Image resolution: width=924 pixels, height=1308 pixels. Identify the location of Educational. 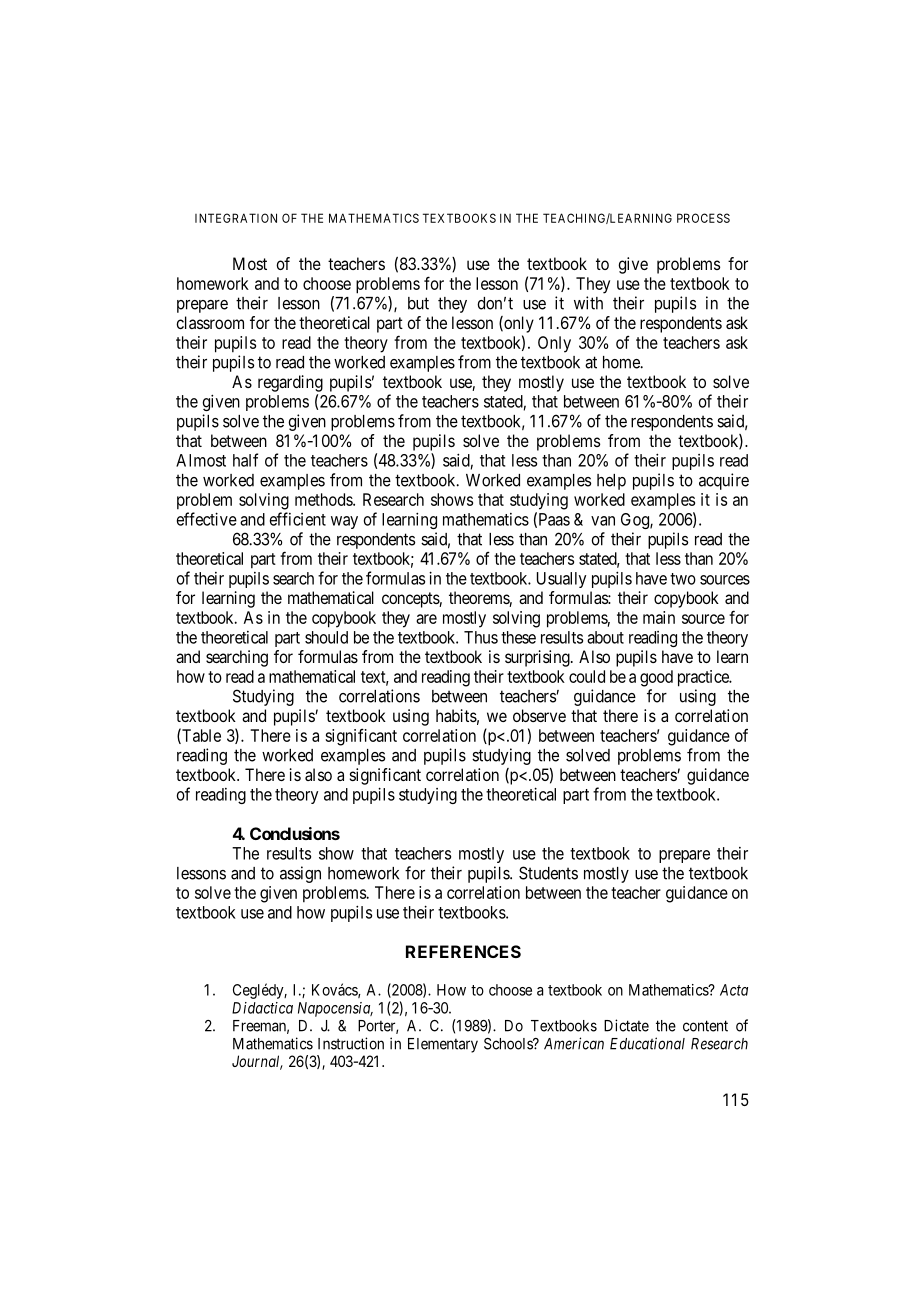
(647, 1043).
